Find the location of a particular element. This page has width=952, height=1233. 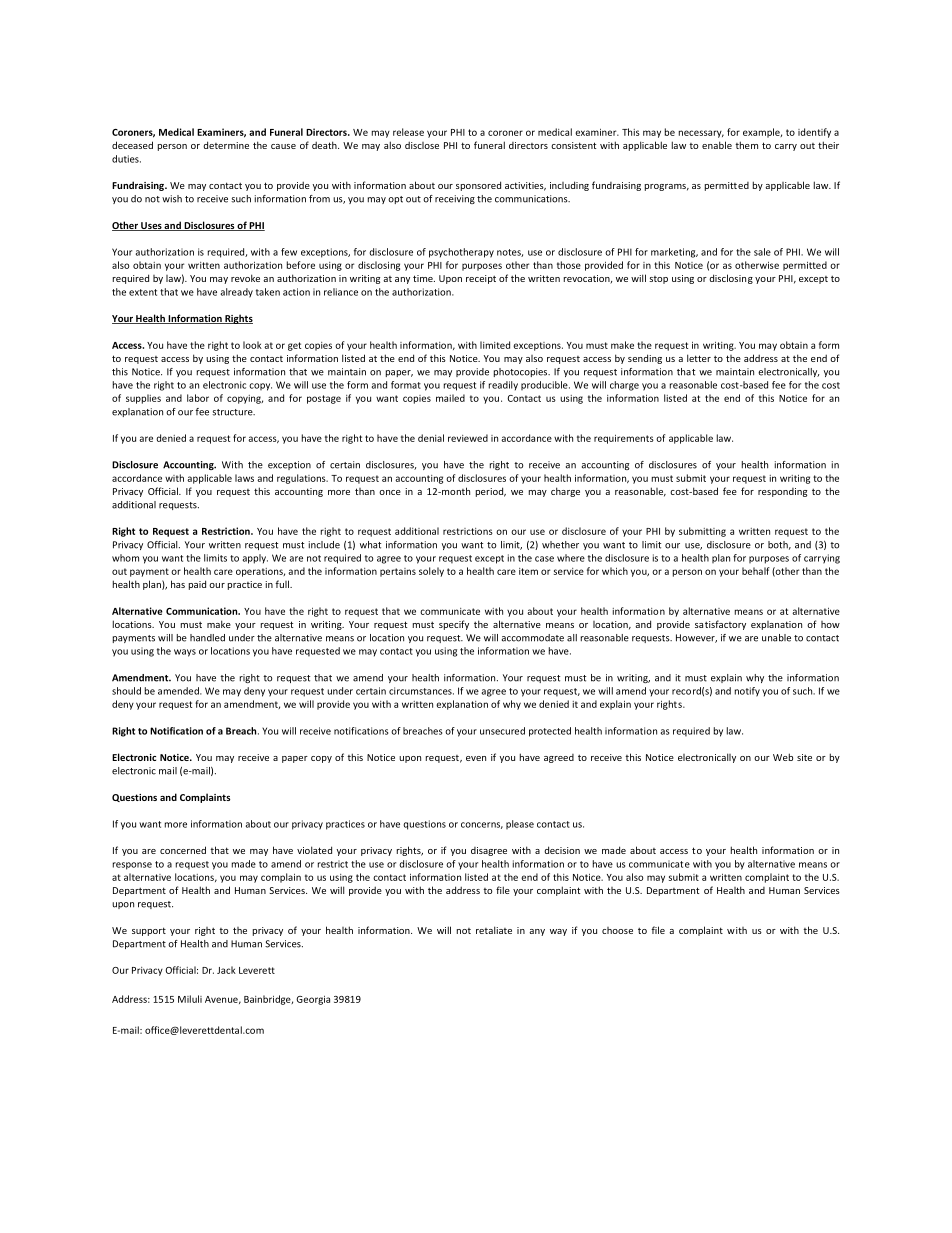

solely is located at coordinates (431, 572).
